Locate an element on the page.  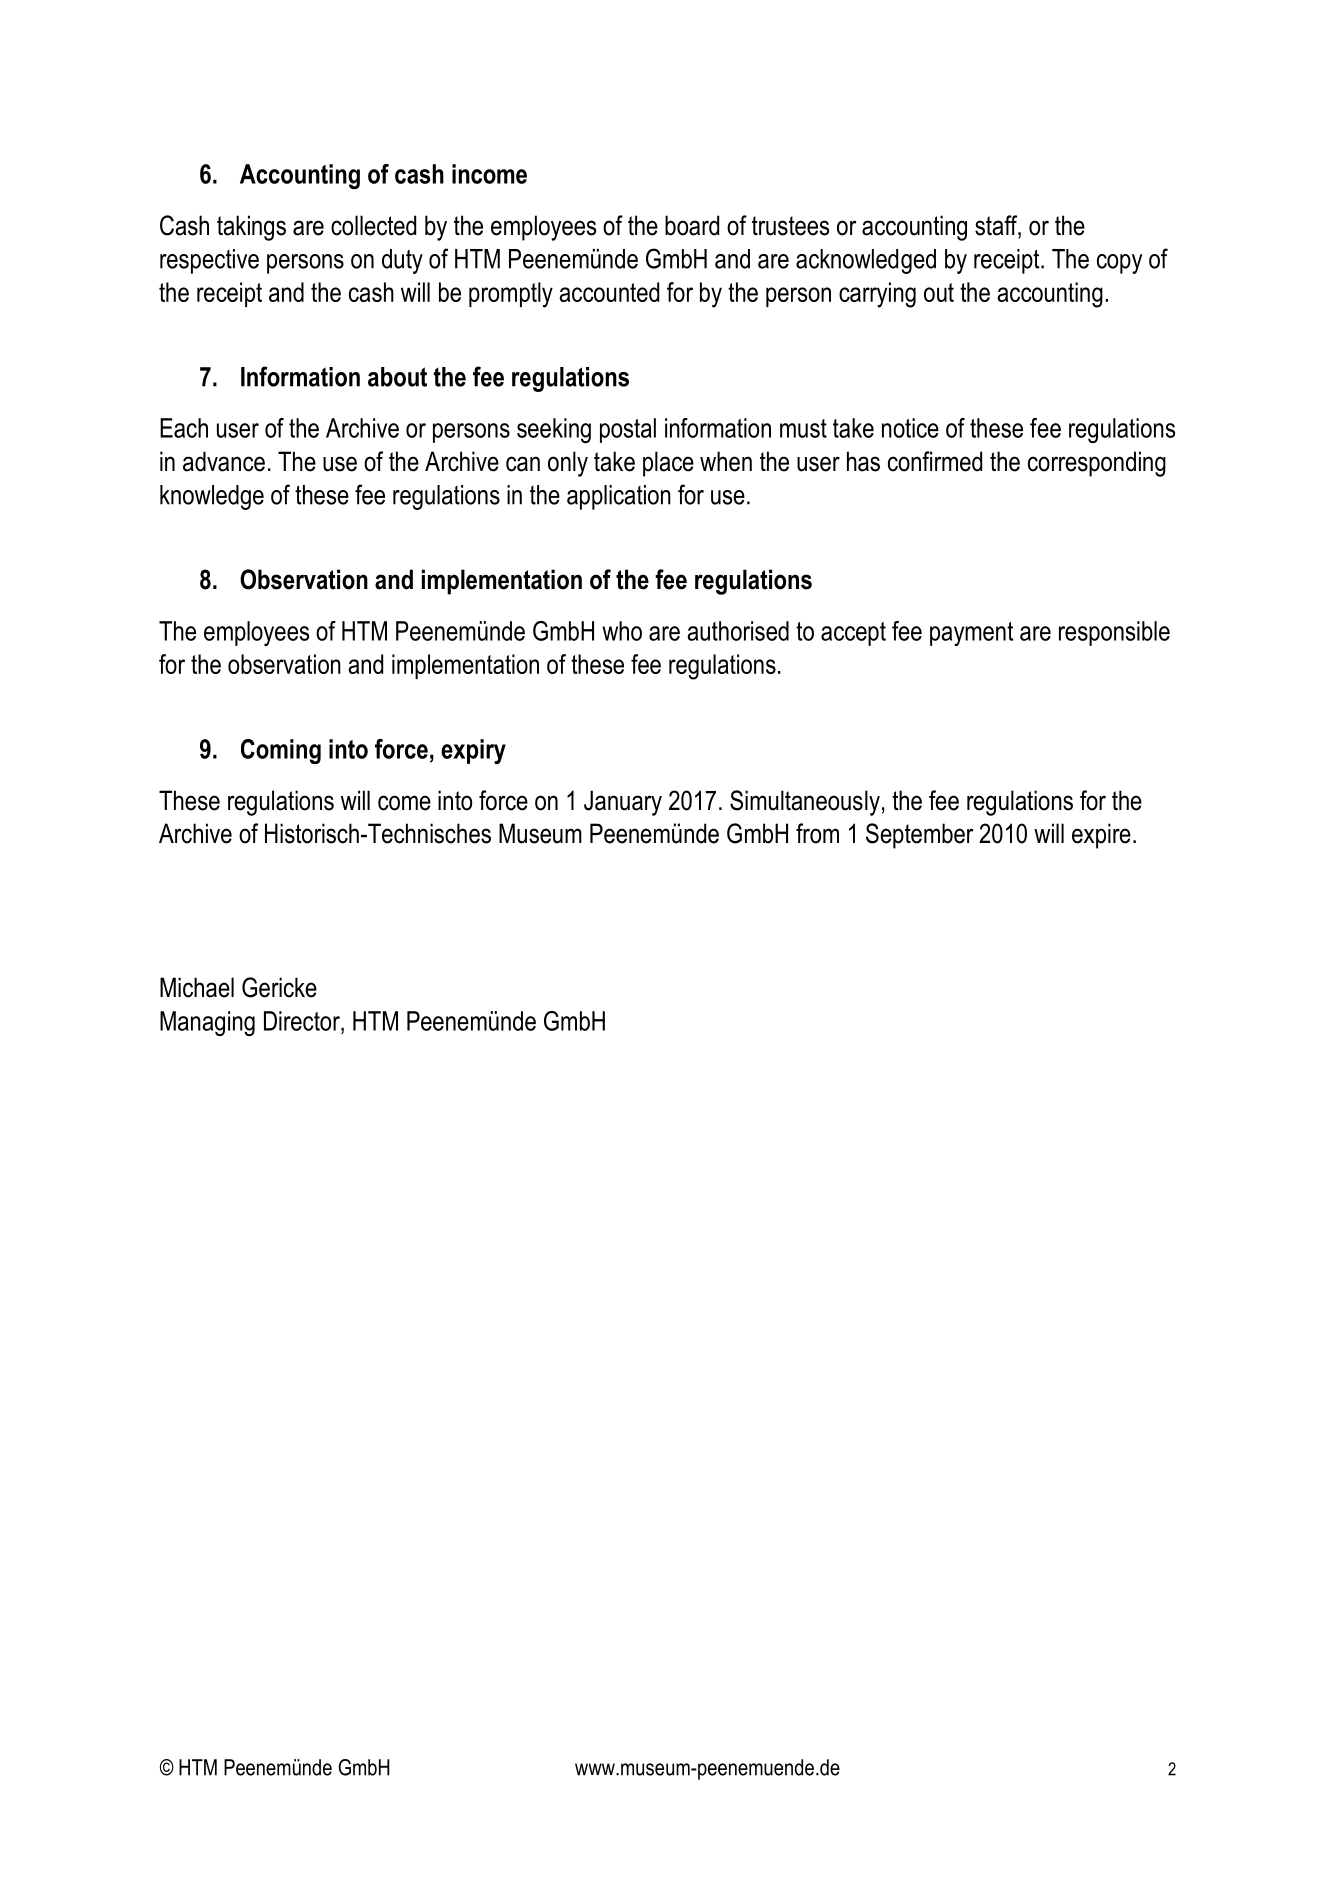
payment is located at coordinates (971, 634).
